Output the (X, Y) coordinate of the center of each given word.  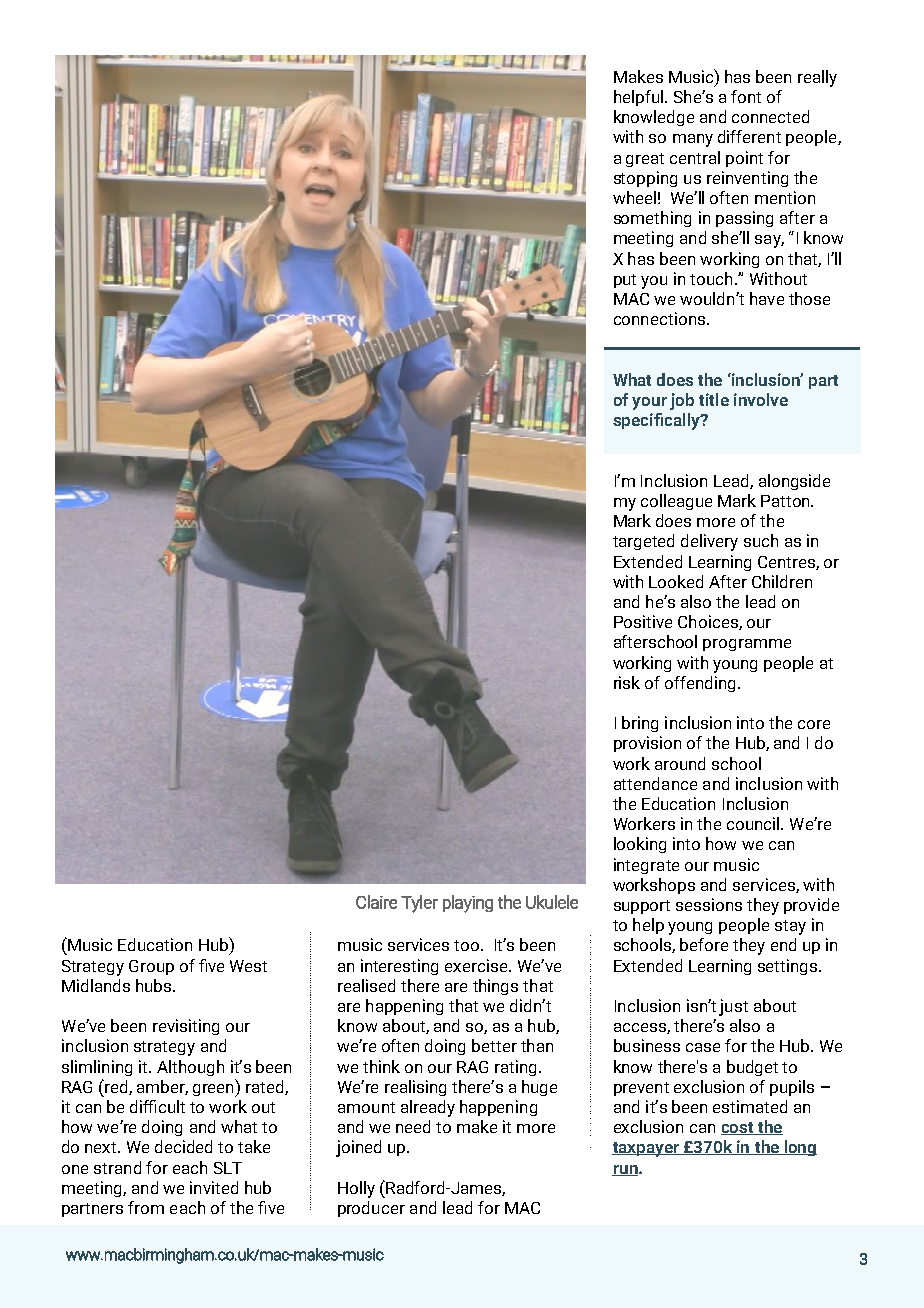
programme (747, 645)
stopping (645, 179)
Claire (376, 902)
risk (627, 682)
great (645, 160)
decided (183, 1146)
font (746, 96)
